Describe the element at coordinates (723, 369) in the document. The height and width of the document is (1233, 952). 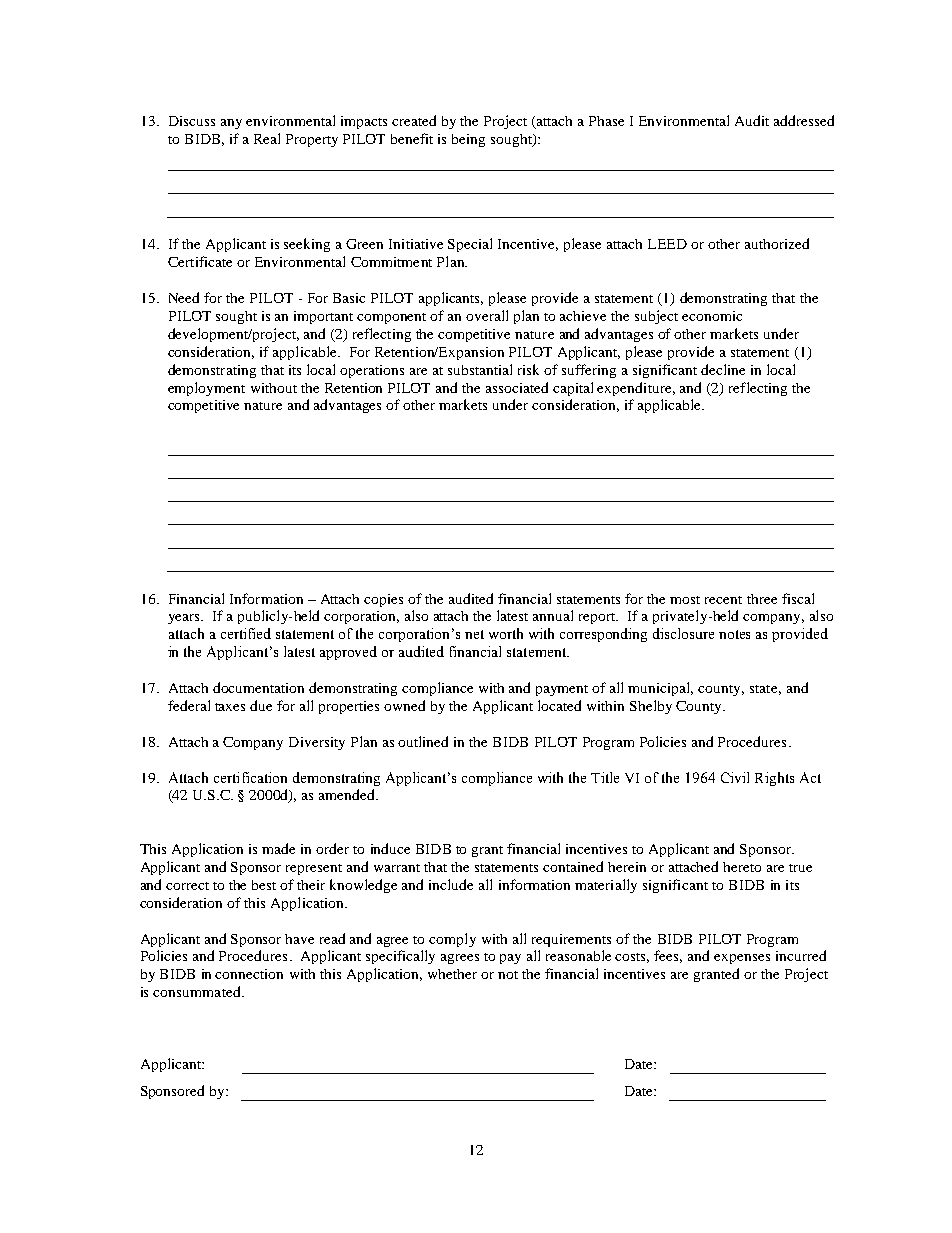
I see `decline` at that location.
